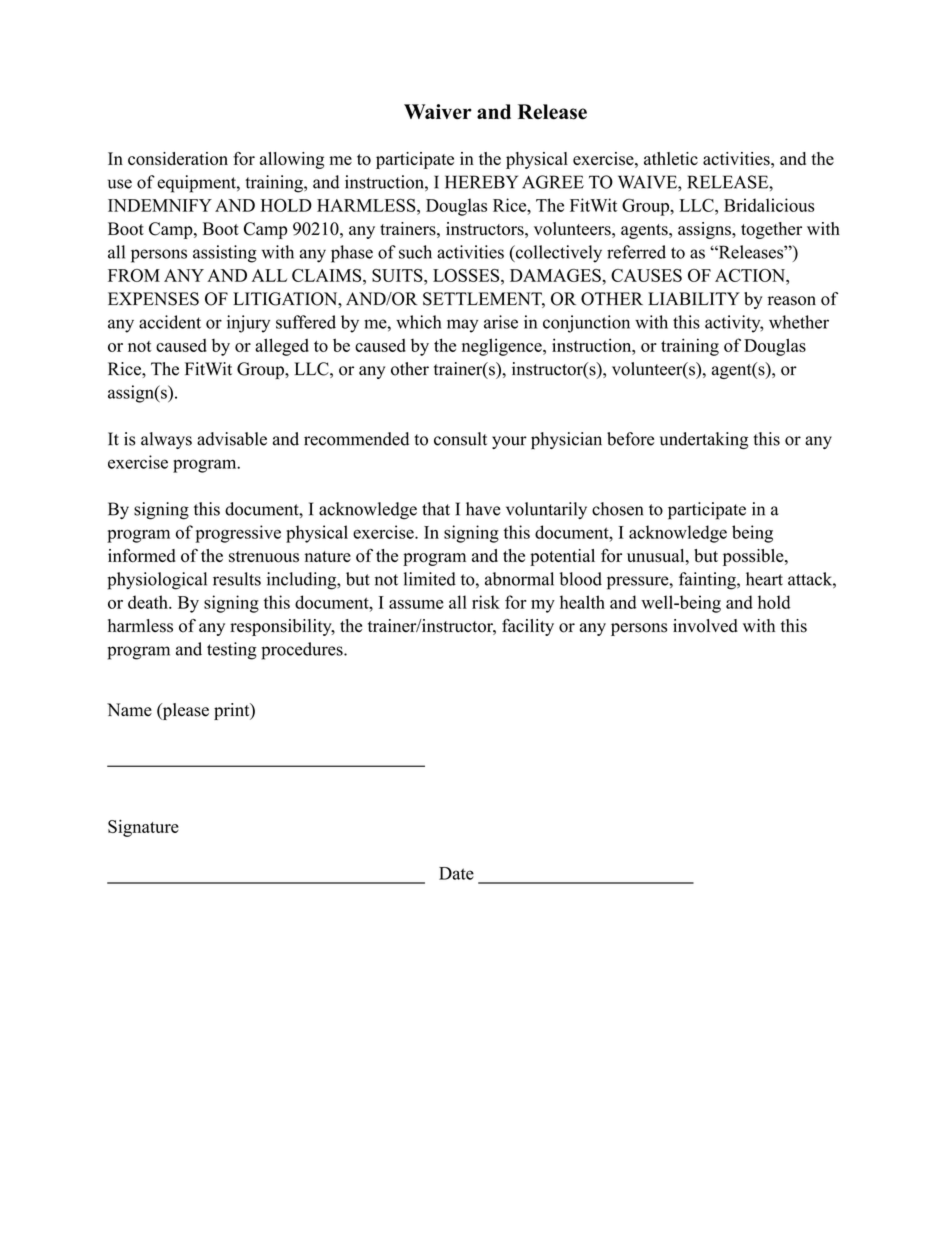 Image resolution: width=952 pixels, height=1233 pixels. What do you see at coordinates (705, 626) in the screenshot?
I see `involved` at bounding box center [705, 626].
